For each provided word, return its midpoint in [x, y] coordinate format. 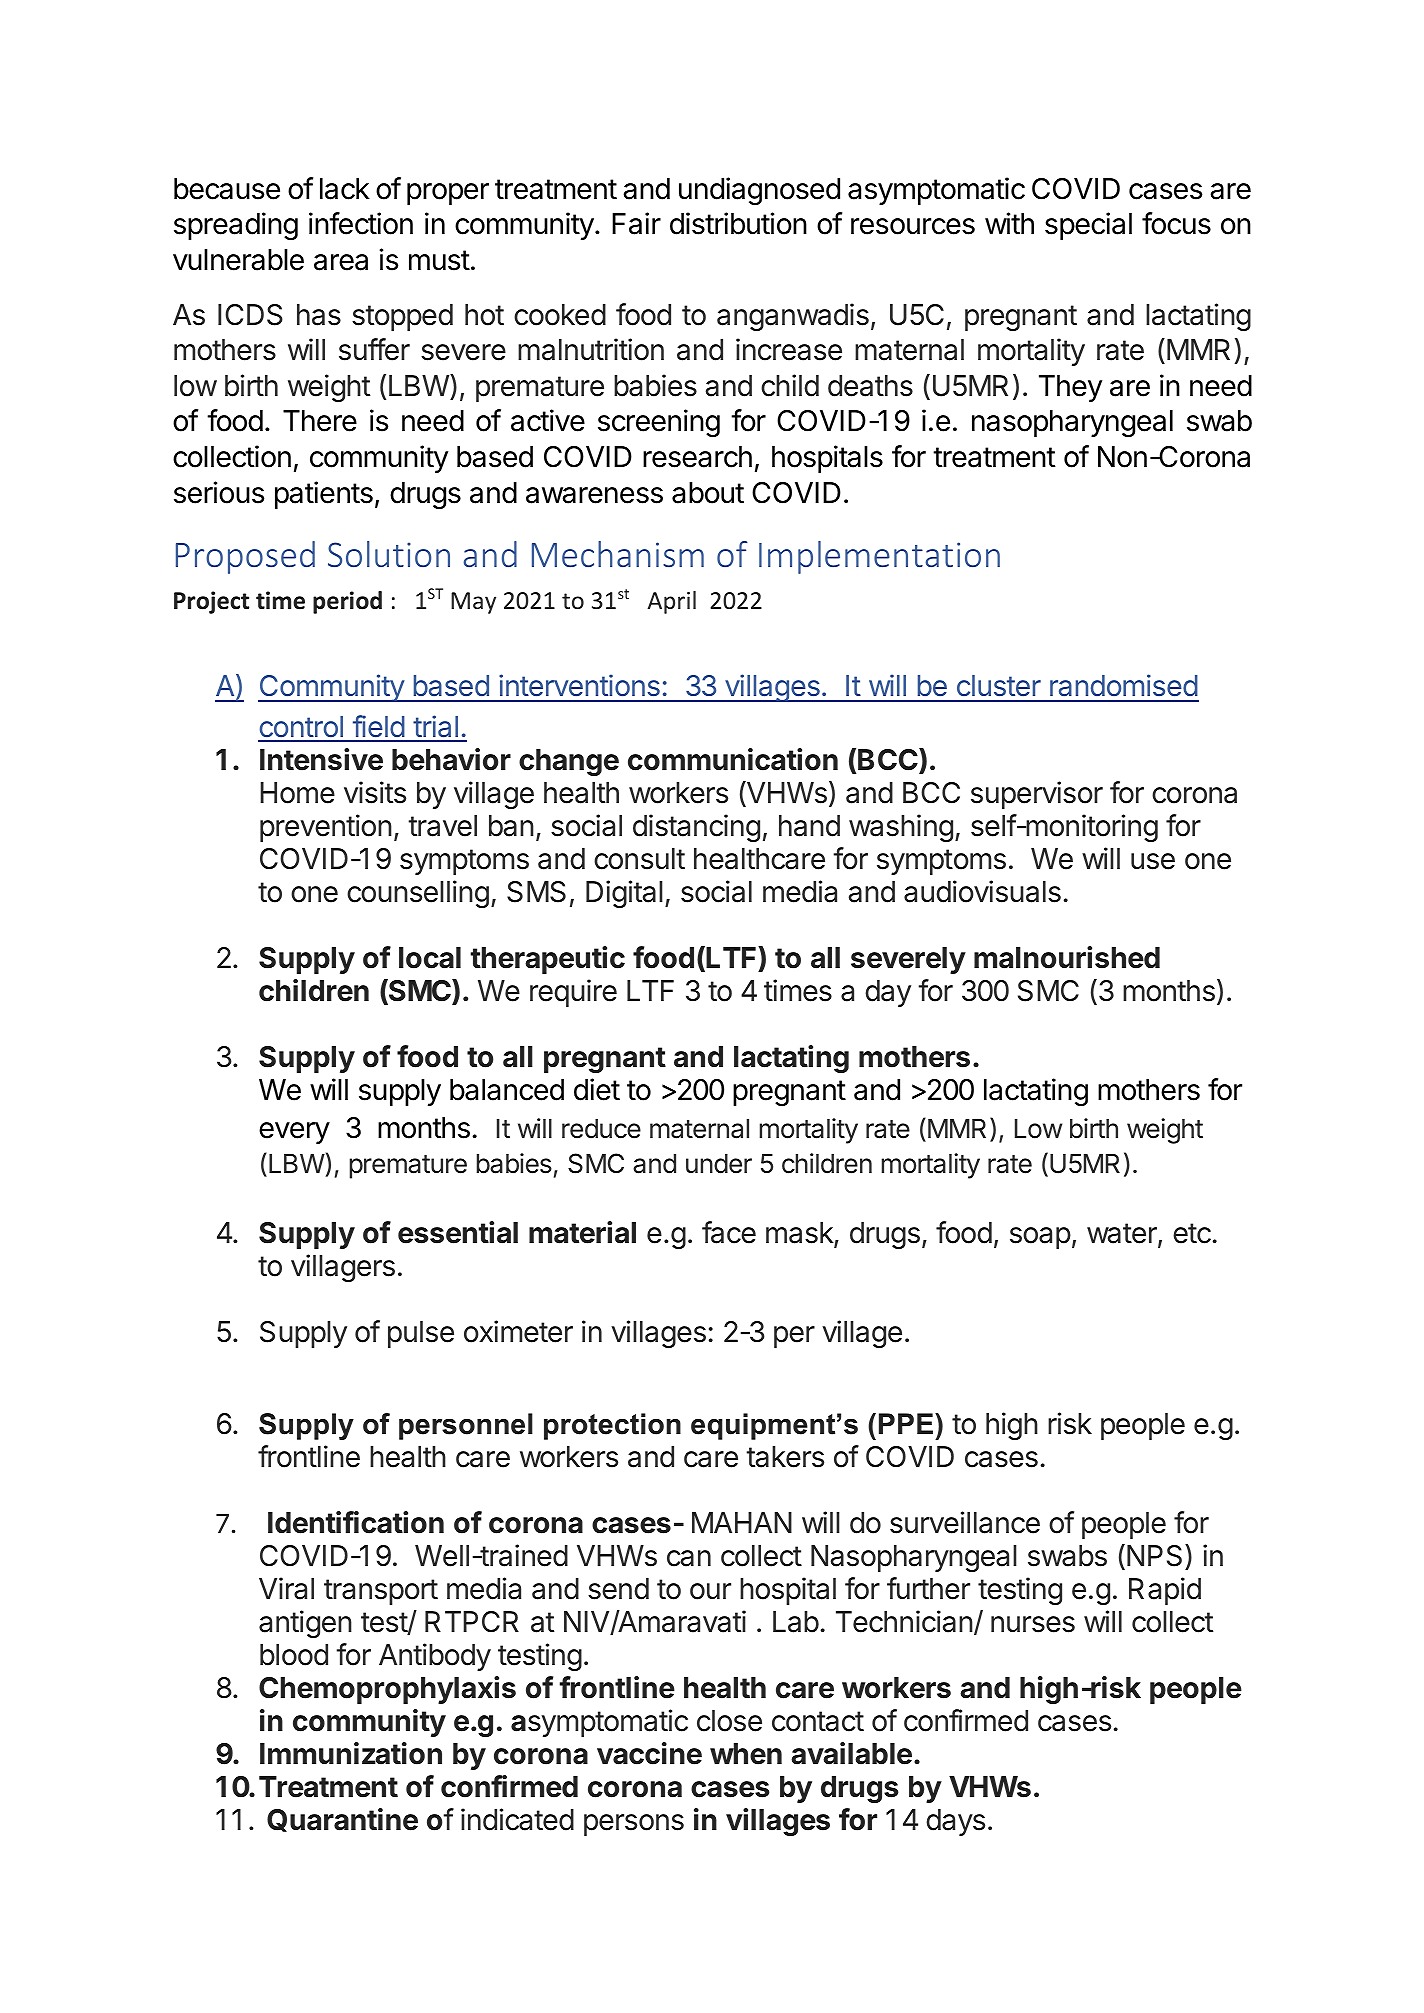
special [1088, 226]
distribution [738, 223]
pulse [421, 1334]
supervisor [1037, 795]
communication [733, 759]
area [341, 262]
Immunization [351, 1753]
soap [1040, 1238]
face [729, 1232]
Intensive [321, 759]
